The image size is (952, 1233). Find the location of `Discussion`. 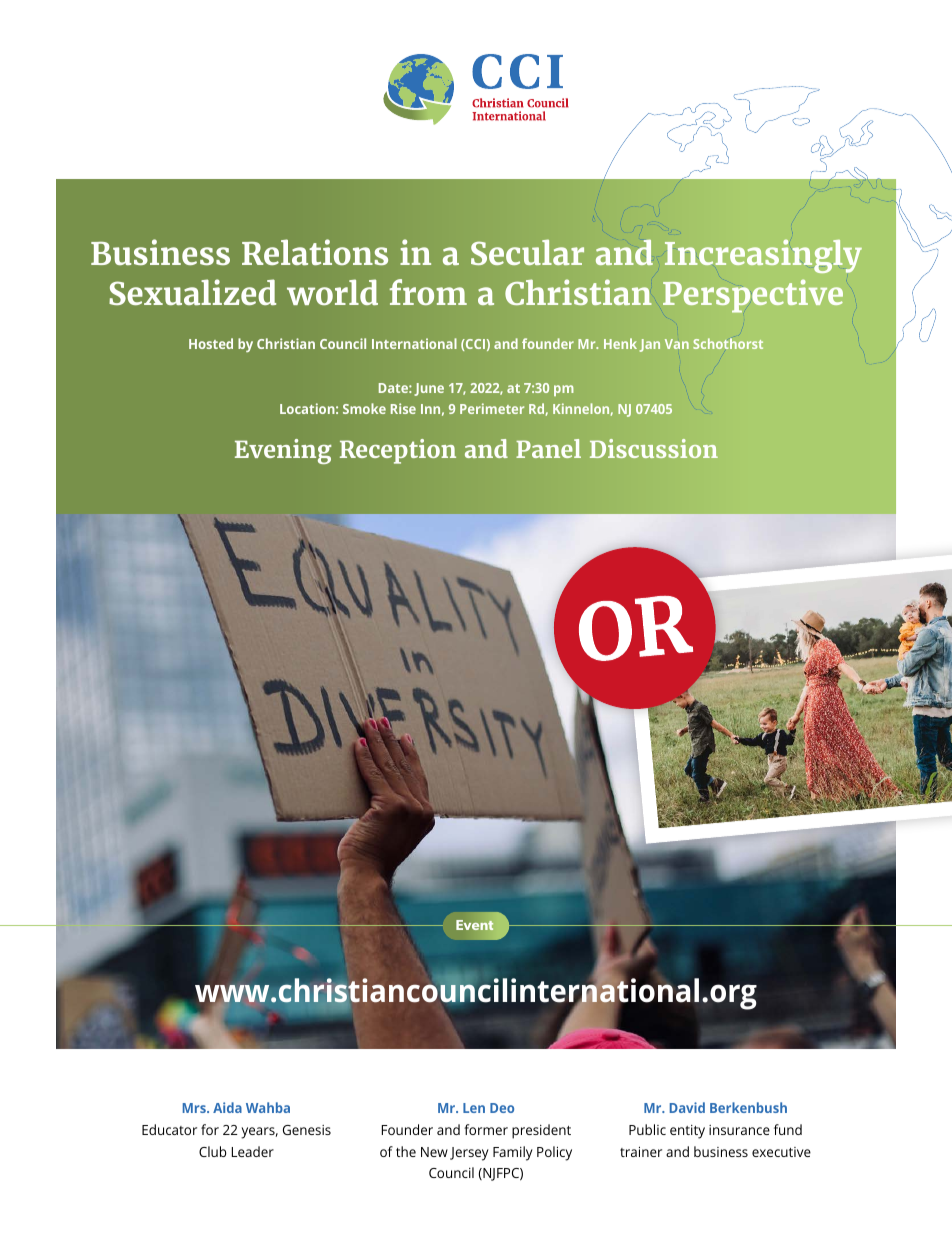

Discussion is located at coordinates (654, 448).
